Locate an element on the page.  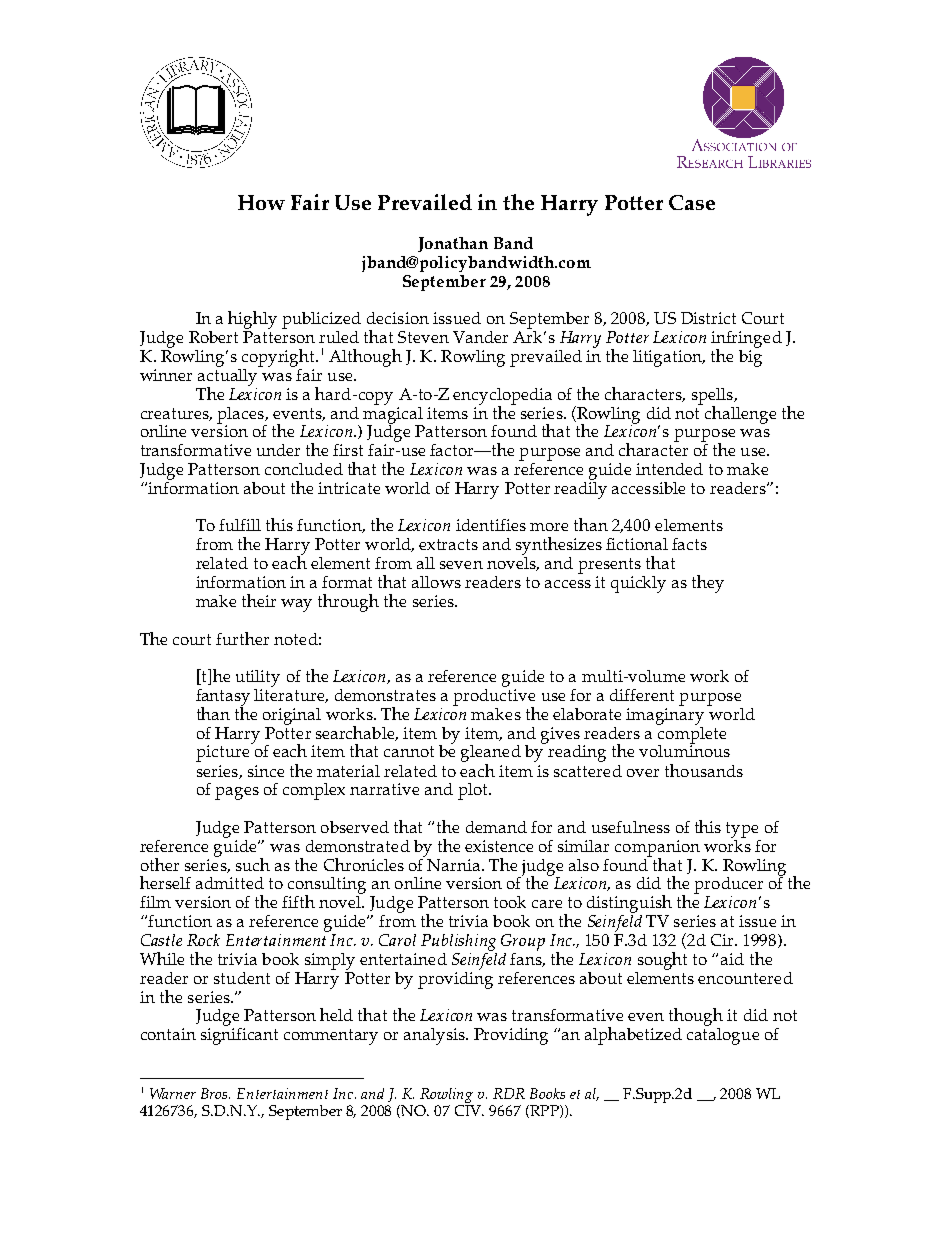
How is located at coordinates (261, 202).
